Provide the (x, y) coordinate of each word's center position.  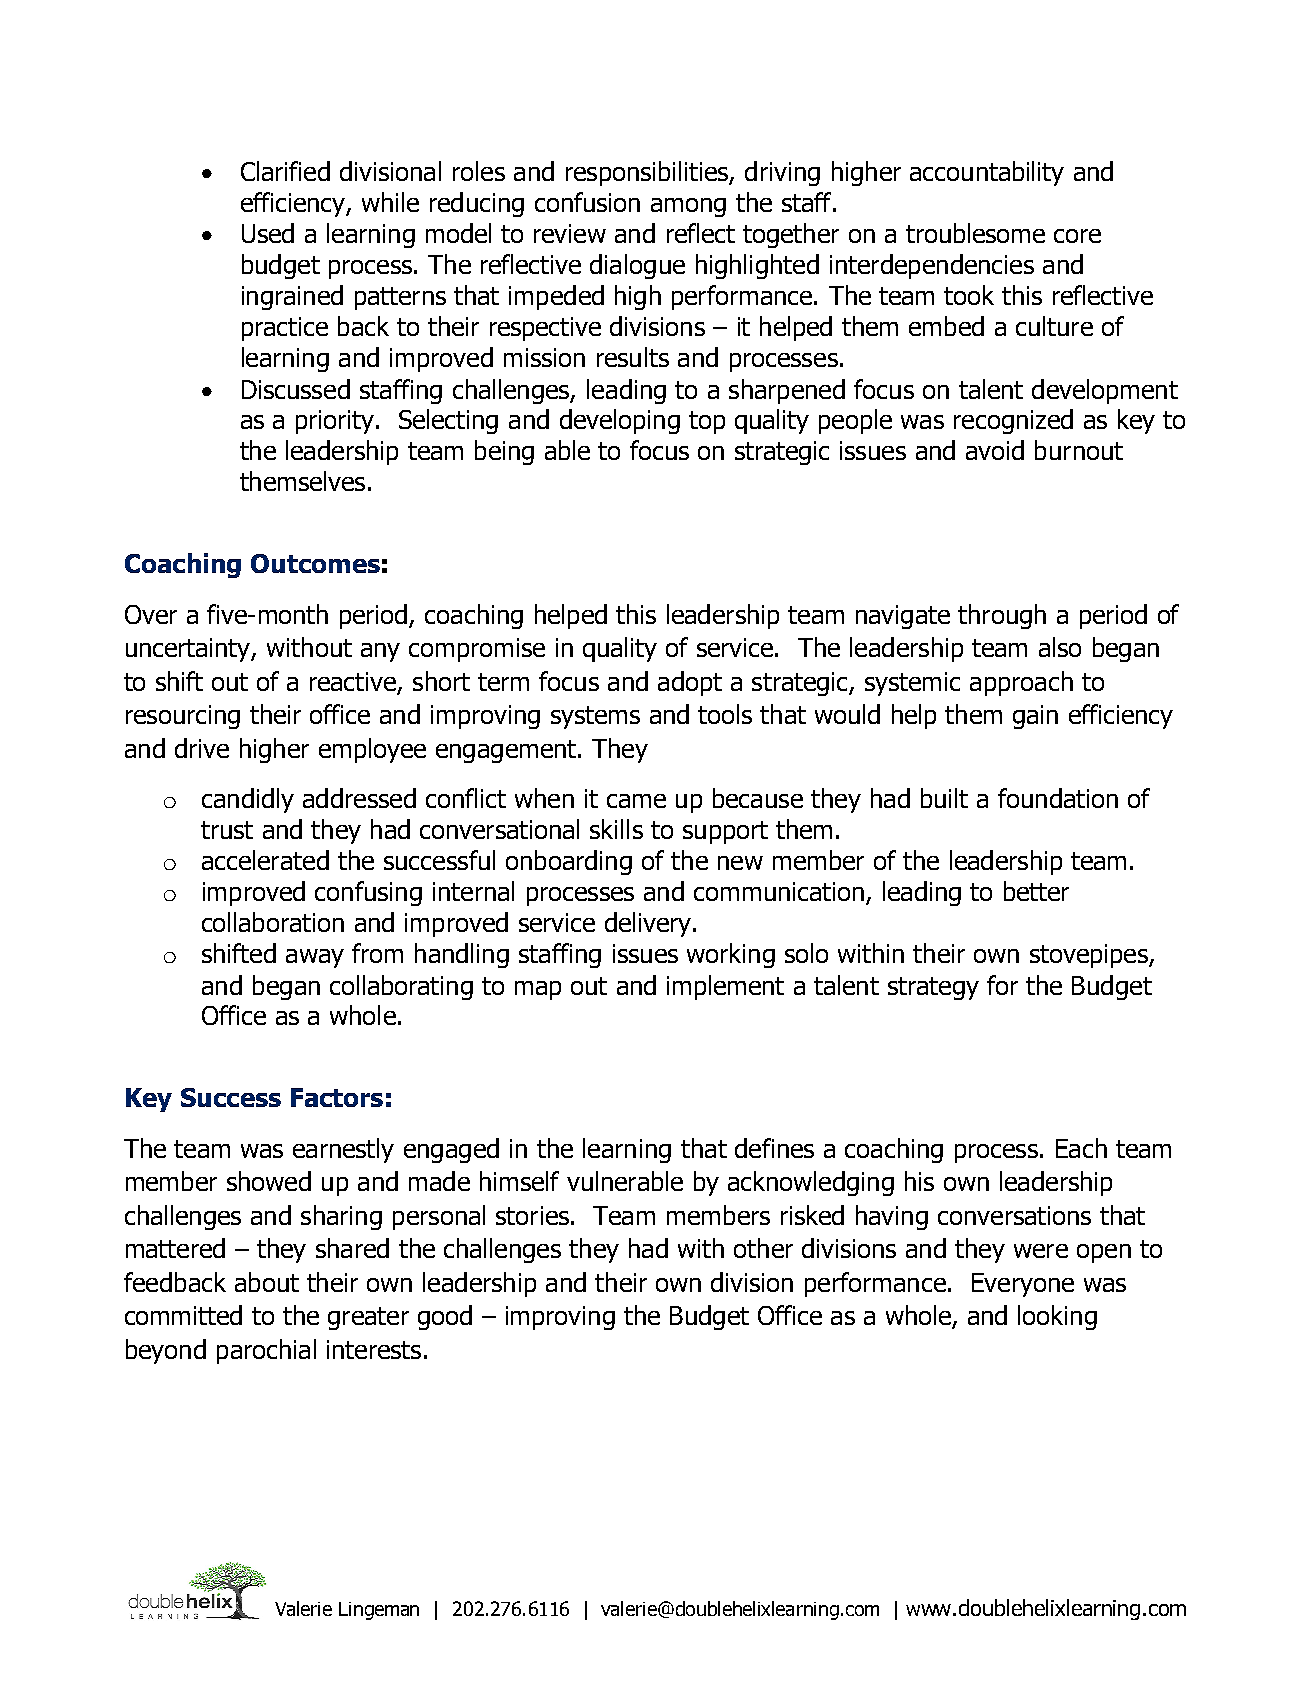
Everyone (1023, 1285)
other (763, 1248)
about (267, 1282)
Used (268, 233)
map (538, 990)
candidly (248, 800)
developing (620, 421)
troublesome (975, 233)
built (944, 798)
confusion (587, 202)
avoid (995, 450)
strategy (933, 988)
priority (335, 422)
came (636, 801)
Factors (337, 1097)
